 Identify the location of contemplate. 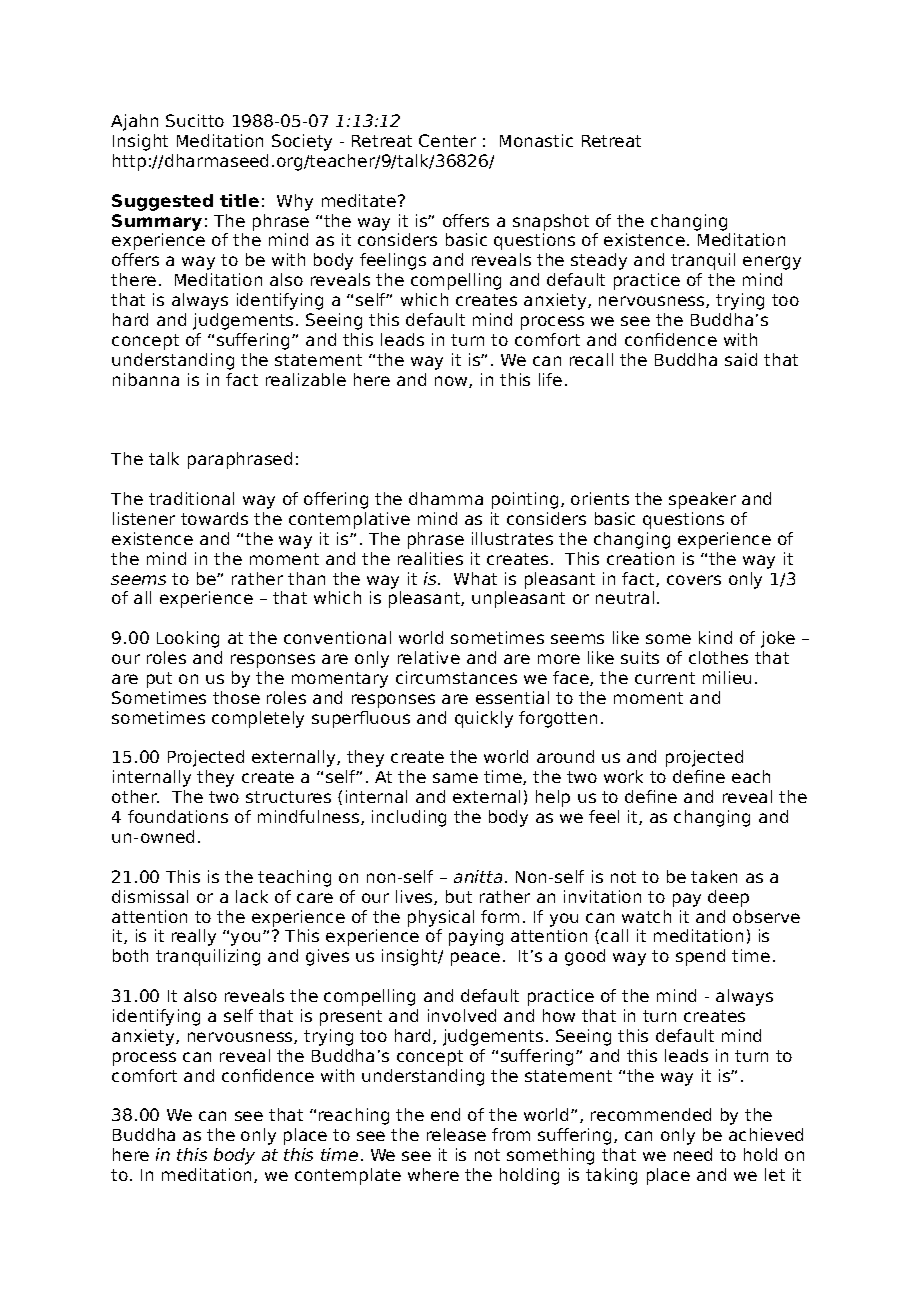
(348, 1176).
